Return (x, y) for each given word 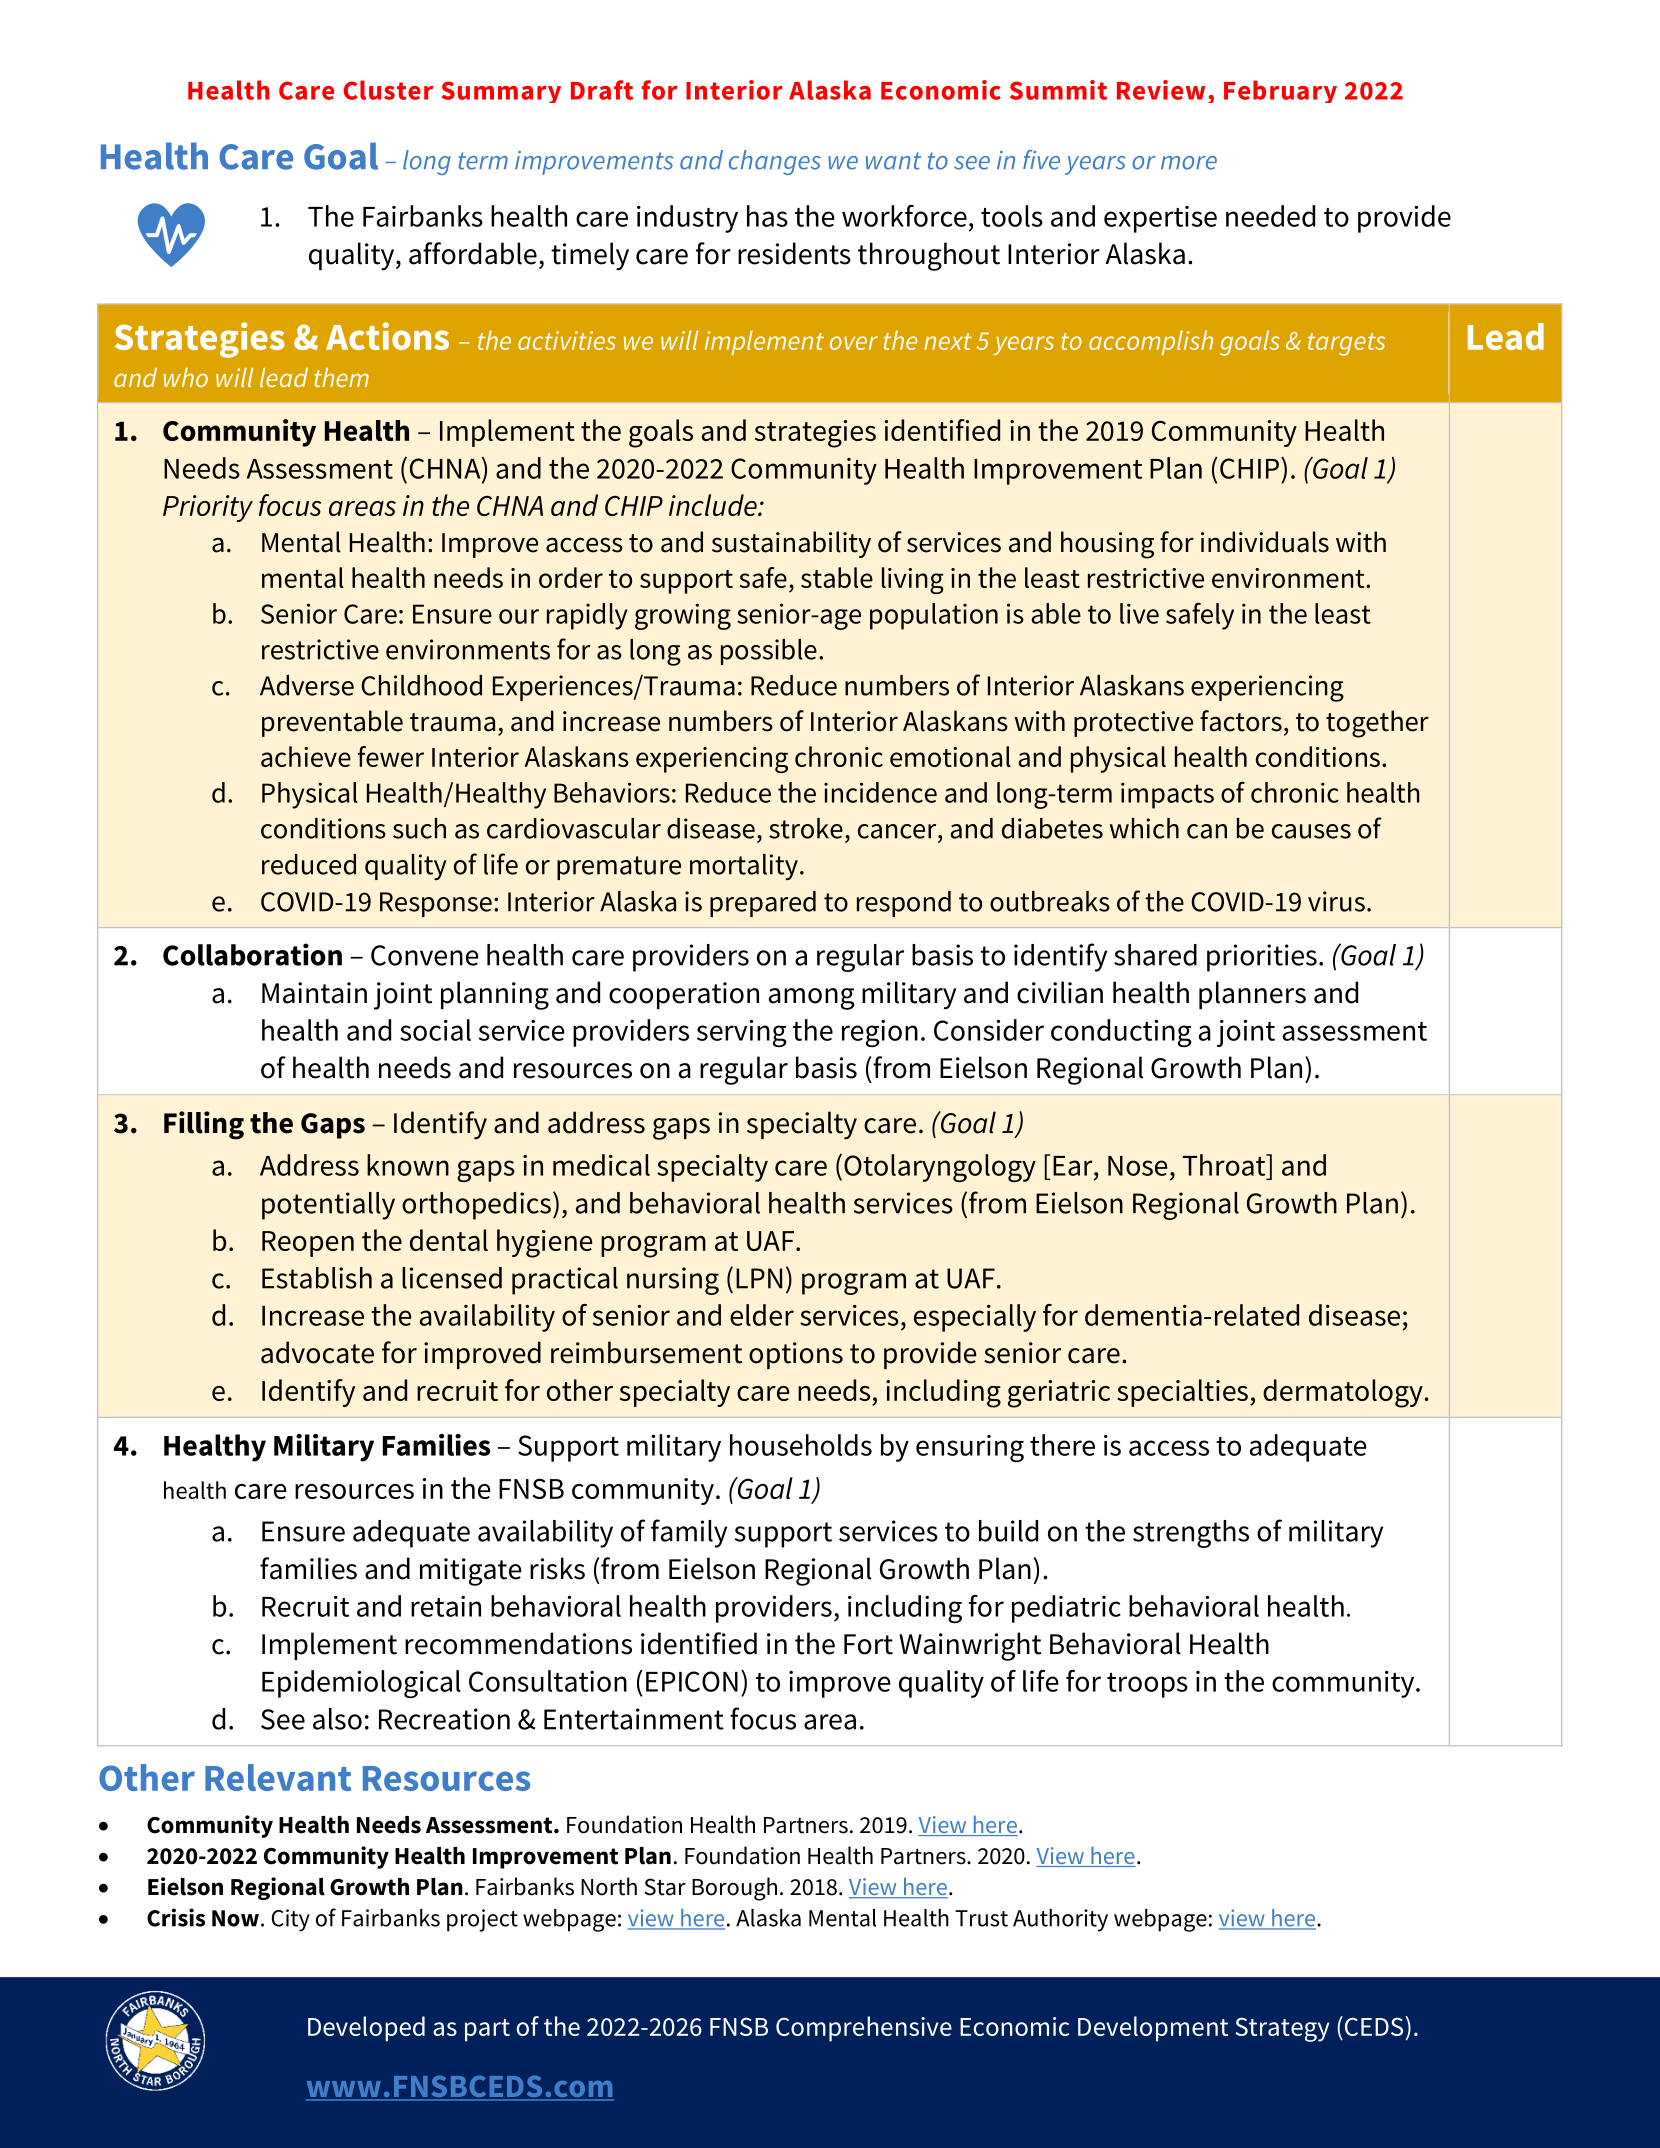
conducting (1121, 1033)
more (1189, 163)
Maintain (314, 993)
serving (741, 1033)
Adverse (307, 685)
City (290, 1920)
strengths (1191, 1534)
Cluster (388, 90)
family (689, 1533)
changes (775, 162)
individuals (1265, 542)
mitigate (471, 1572)
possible (769, 652)
